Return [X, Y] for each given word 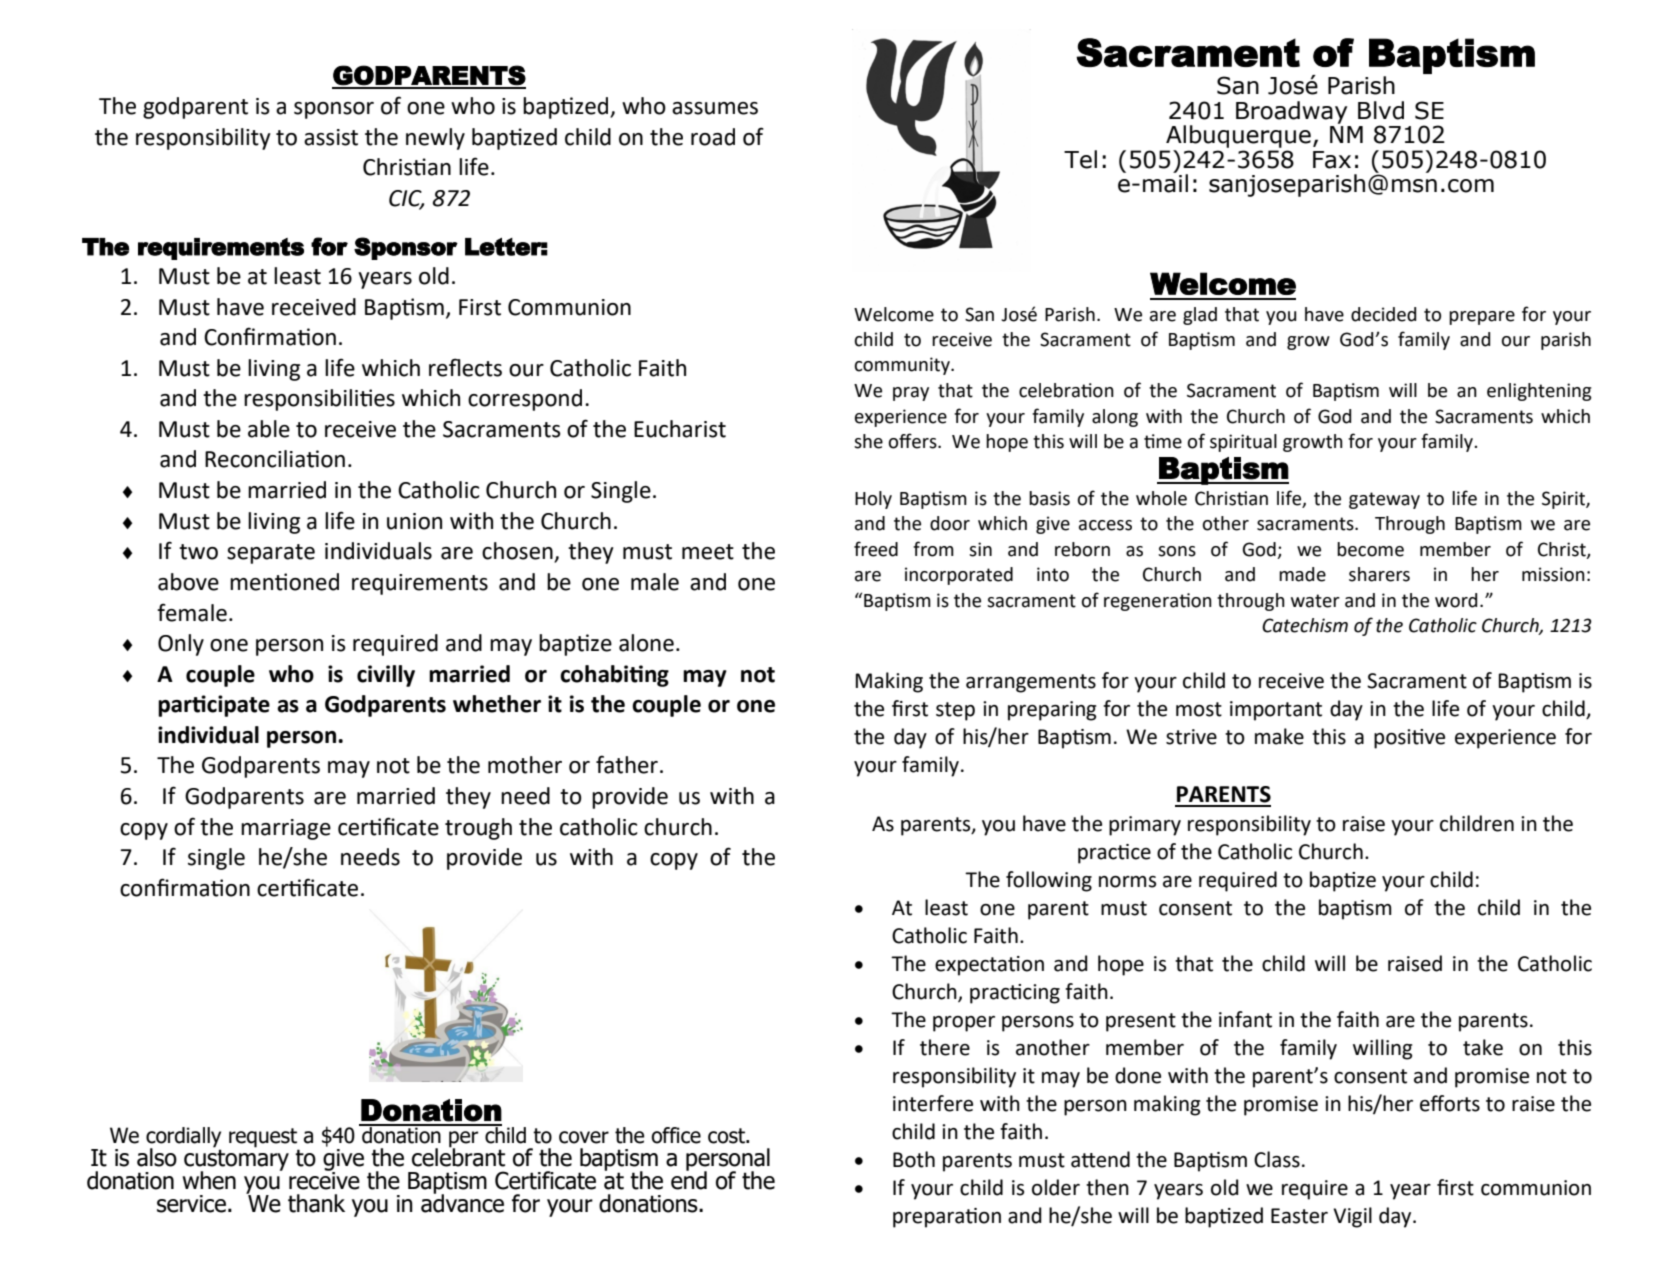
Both [914, 1159]
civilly [386, 676]
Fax [1332, 160]
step [955, 711]
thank [316, 1203]
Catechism [1305, 625]
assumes [715, 108]
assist [331, 137]
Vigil [1352, 1217]
